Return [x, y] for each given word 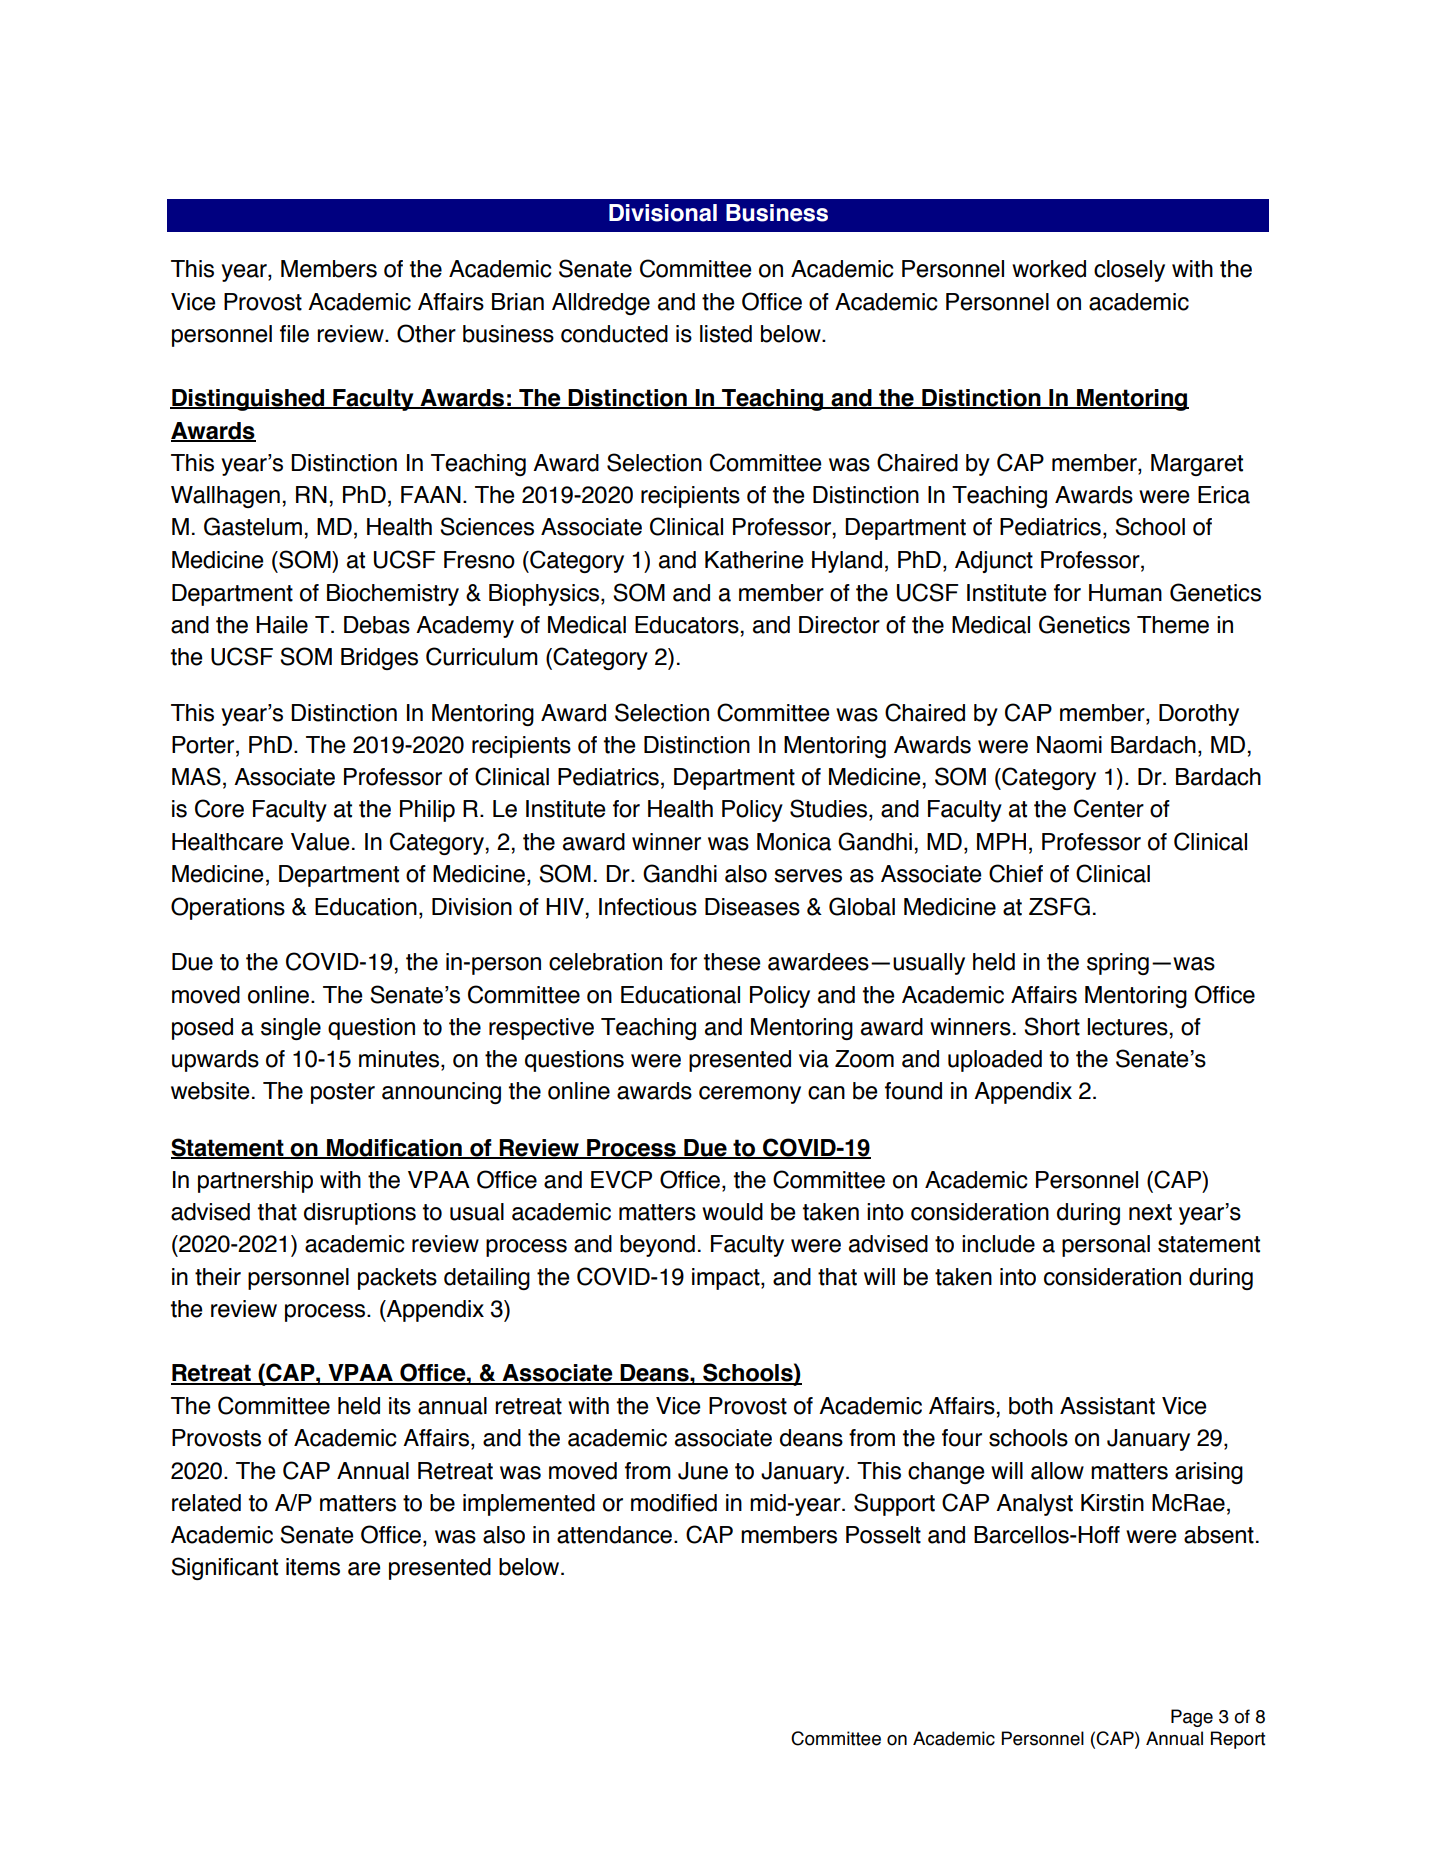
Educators [687, 625]
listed [726, 334]
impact [727, 1279]
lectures [1127, 1027]
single [291, 1029]
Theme [1173, 625]
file [294, 334]
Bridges [379, 659]
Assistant [1107, 1406]
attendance [614, 1535]
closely [1129, 271]
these [732, 962]
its [400, 1406]
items [313, 1567]
